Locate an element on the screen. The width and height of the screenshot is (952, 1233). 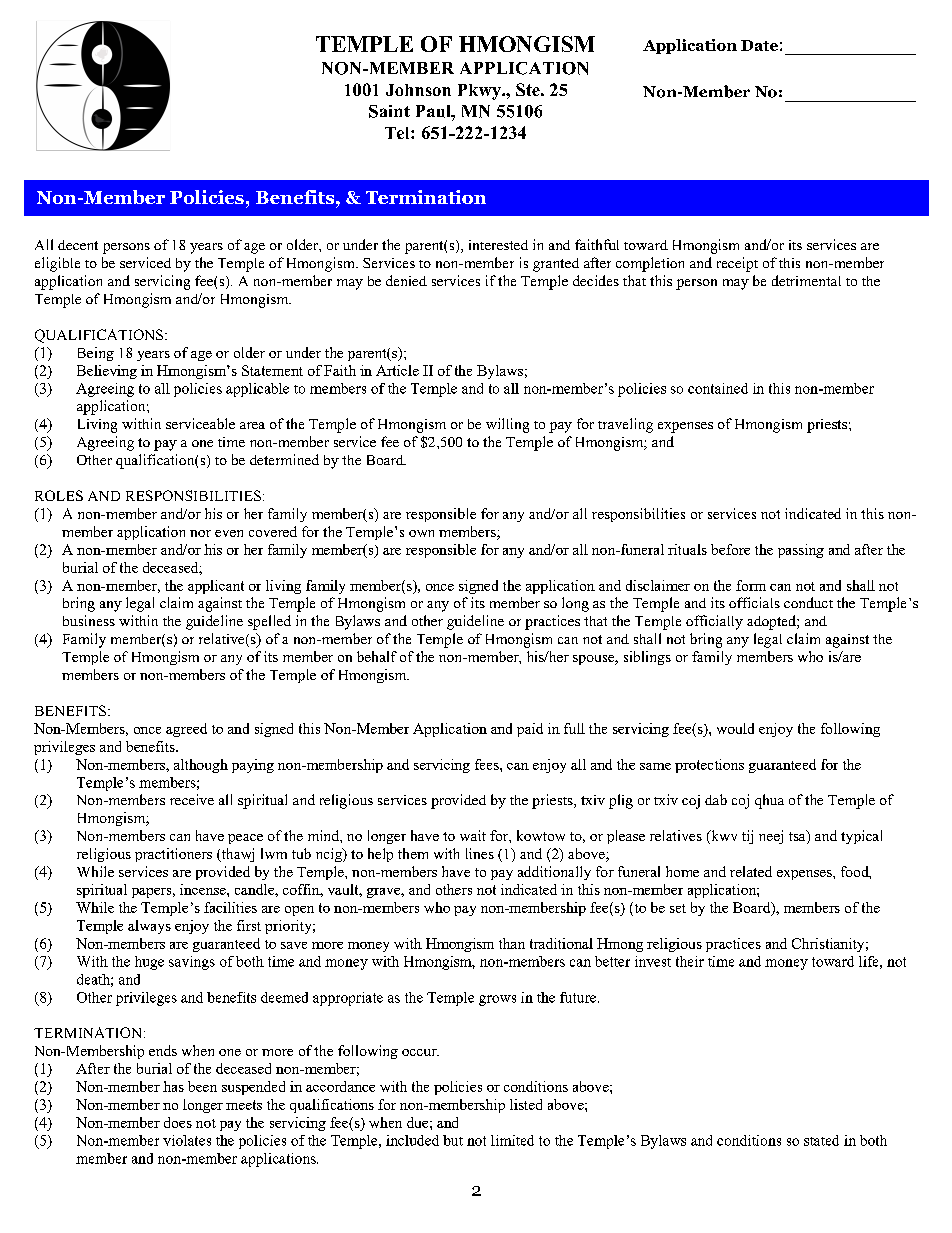
decent is located at coordinates (78, 245).
